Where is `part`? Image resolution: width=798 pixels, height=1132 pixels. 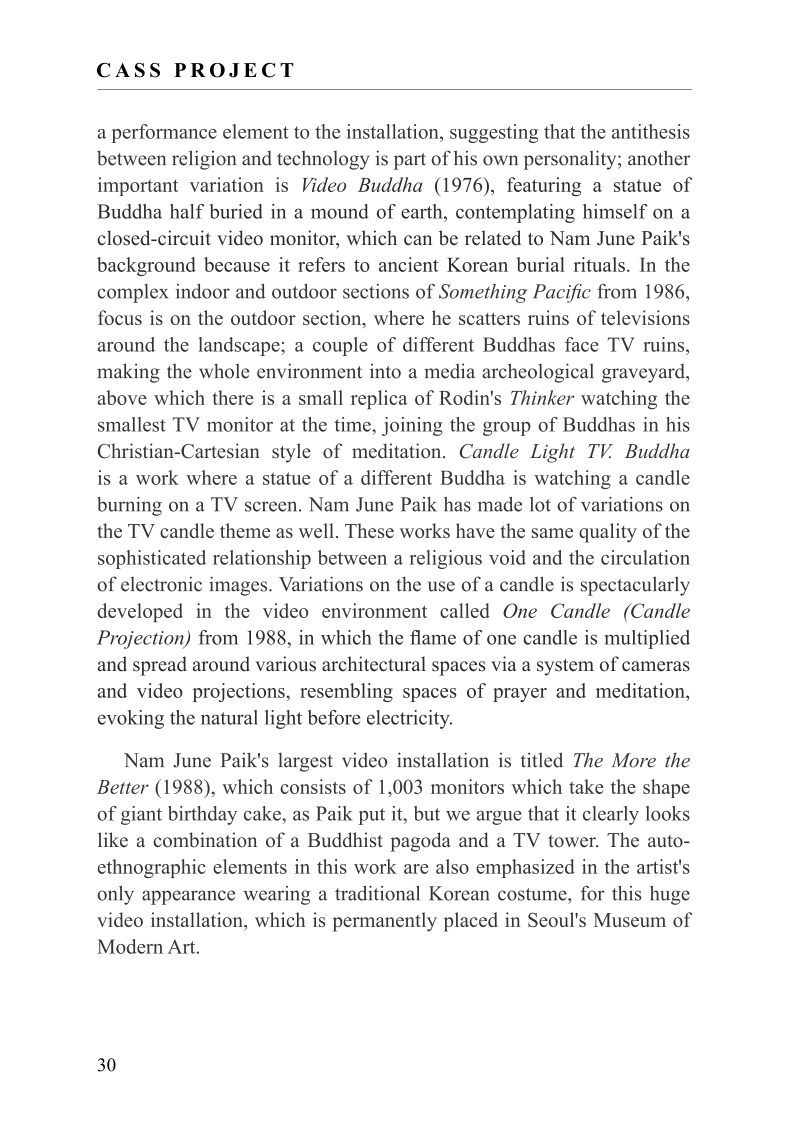
part is located at coordinates (410, 161).
